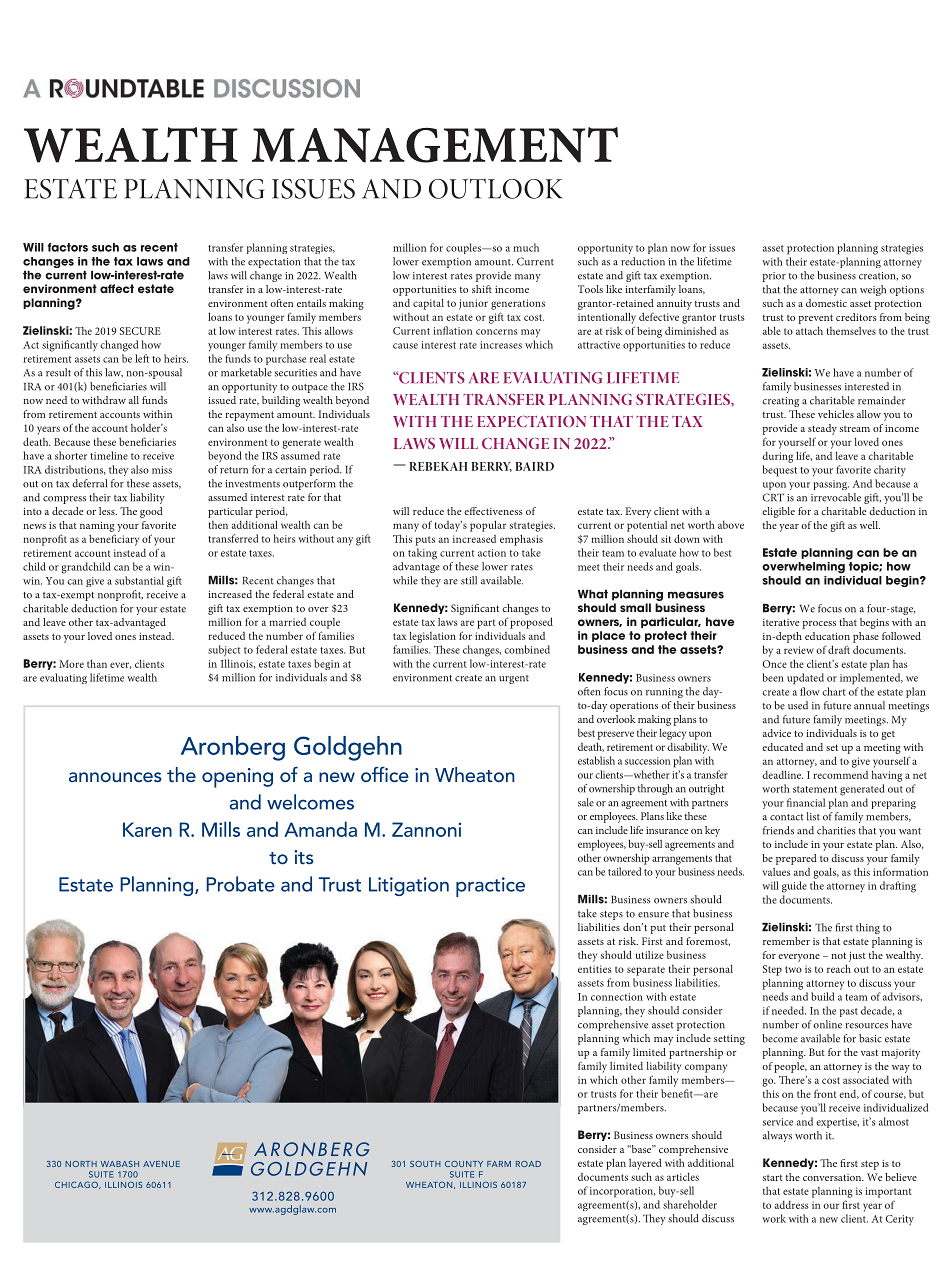  What do you see at coordinates (822, 429) in the screenshot?
I see `steady` at bounding box center [822, 429].
